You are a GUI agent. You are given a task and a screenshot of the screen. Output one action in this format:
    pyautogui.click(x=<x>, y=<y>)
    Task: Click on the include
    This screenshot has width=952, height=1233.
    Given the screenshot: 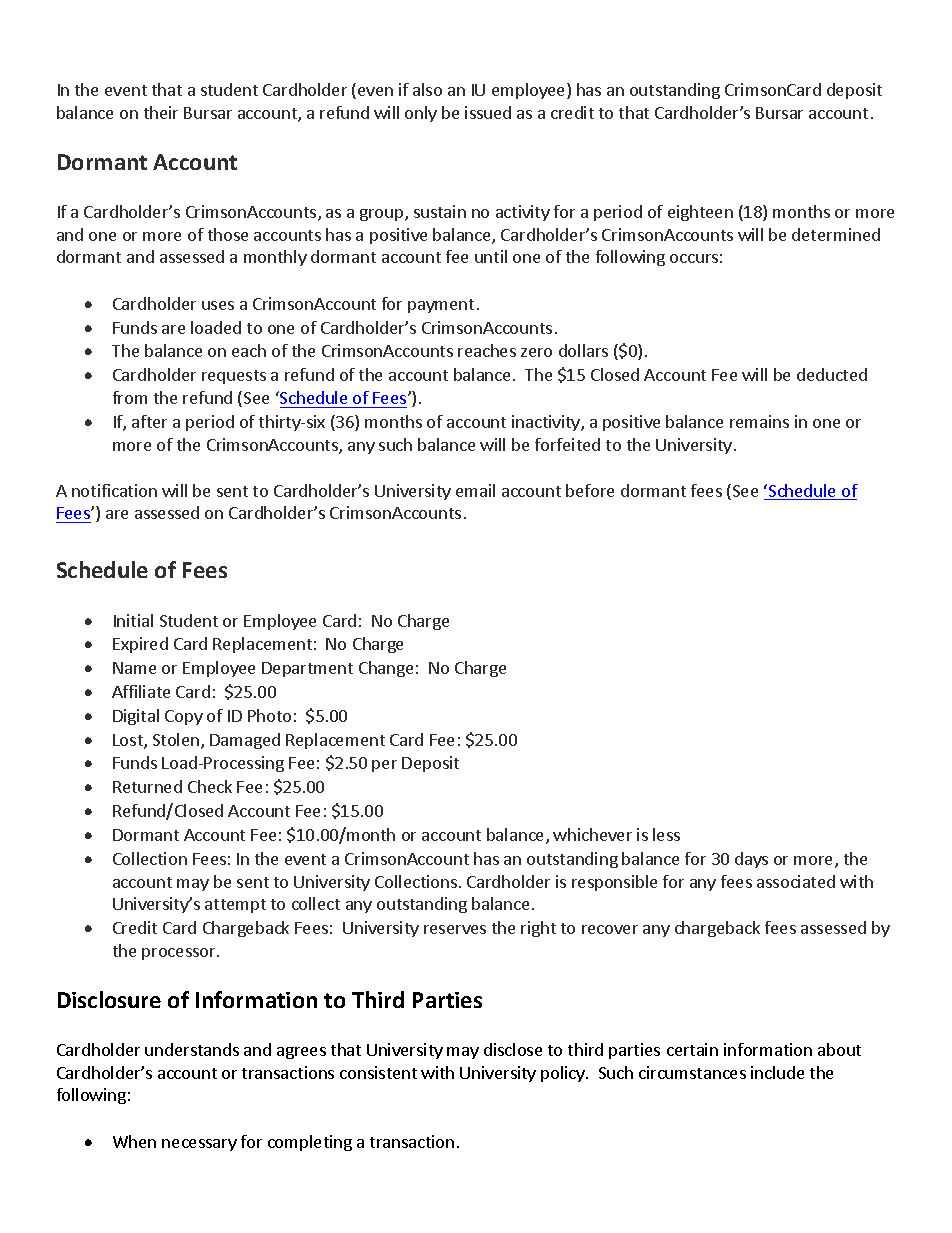 What is the action you would take?
    pyautogui.click(x=777, y=1072)
